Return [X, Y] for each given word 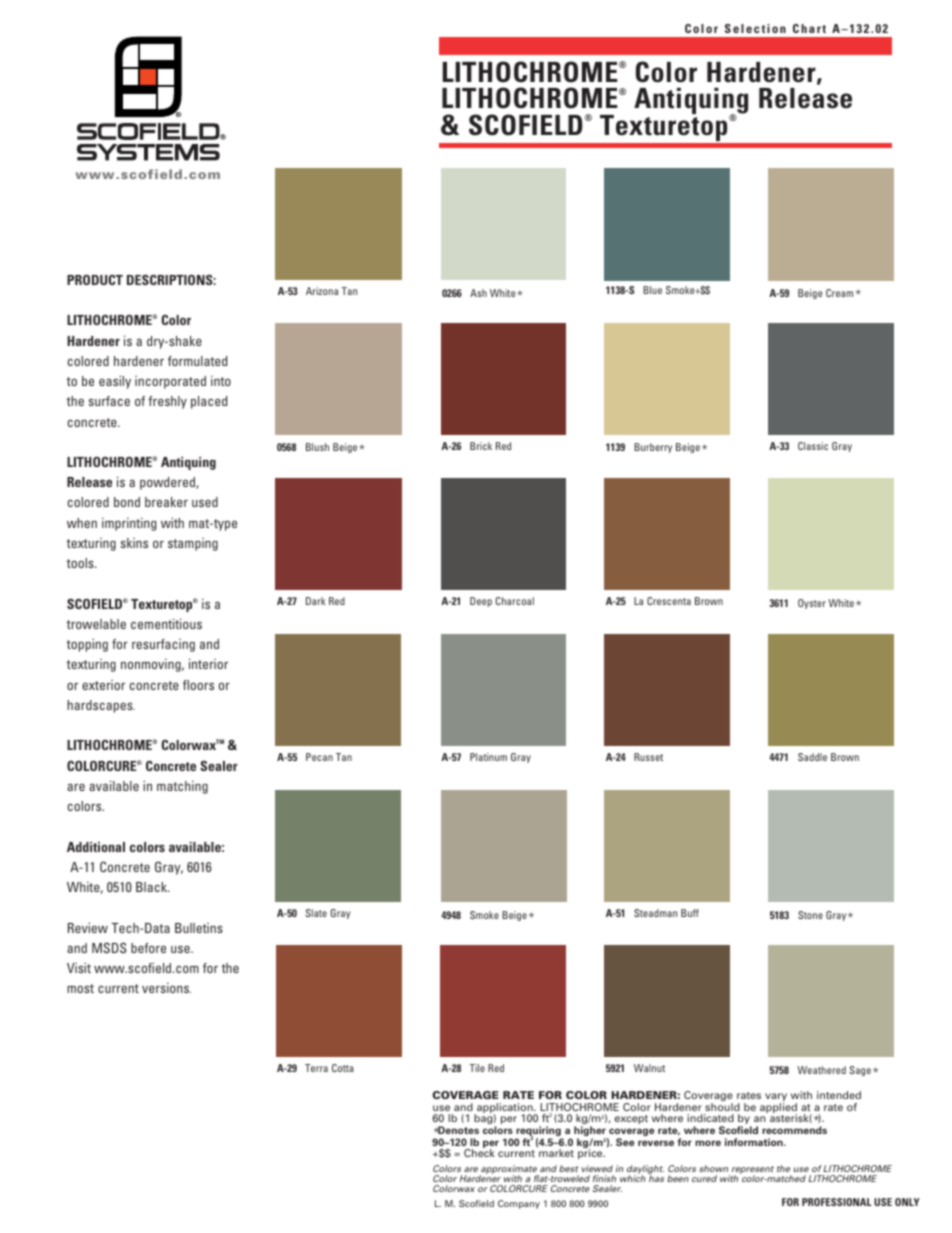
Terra [316, 1068]
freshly [167, 402]
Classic [813, 446]
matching [182, 787]
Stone [810, 915]
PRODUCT [95, 280]
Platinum [488, 757]
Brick [481, 446]
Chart [809, 28]
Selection [755, 28]
